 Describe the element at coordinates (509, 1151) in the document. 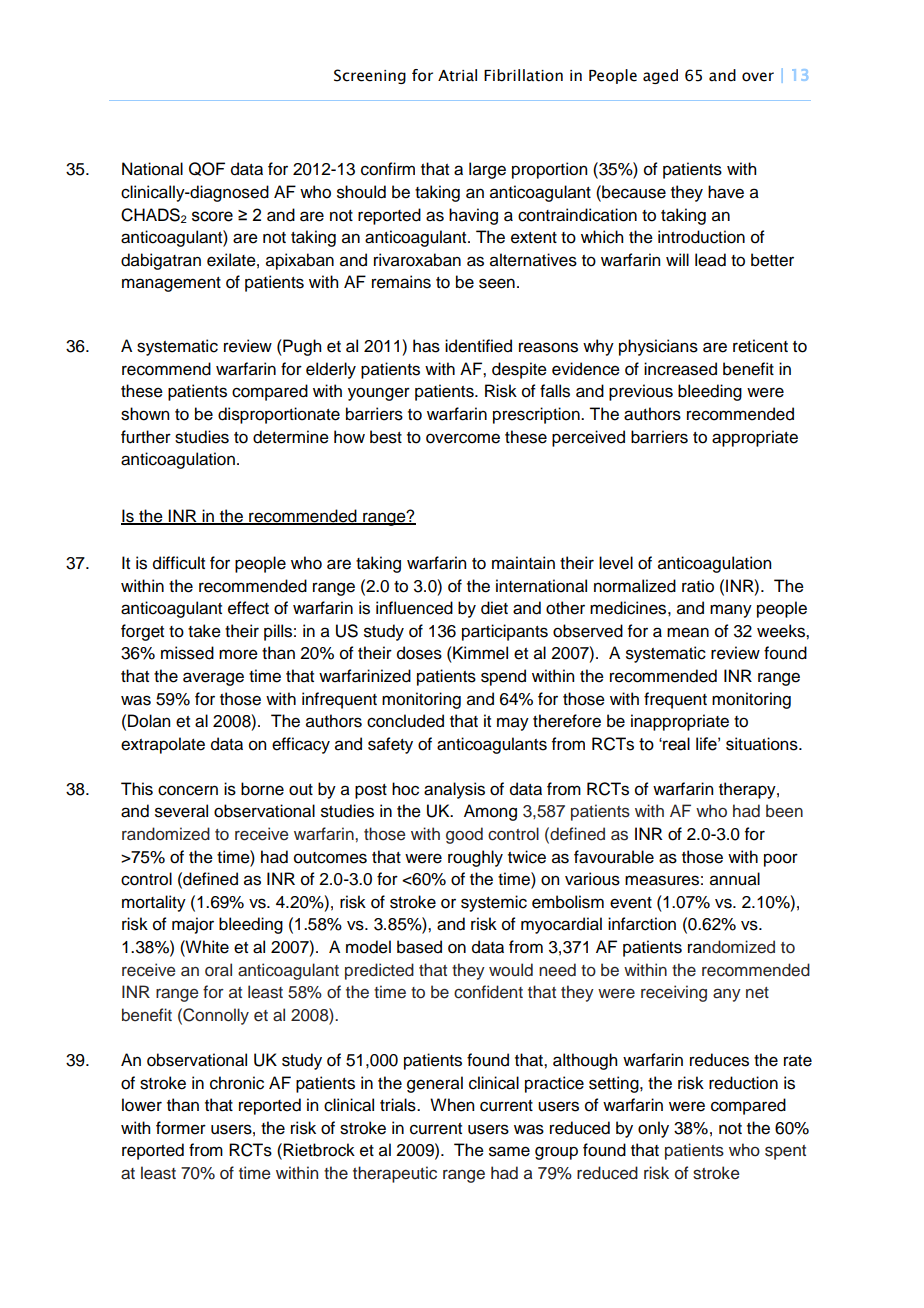

I see `same` at that location.
